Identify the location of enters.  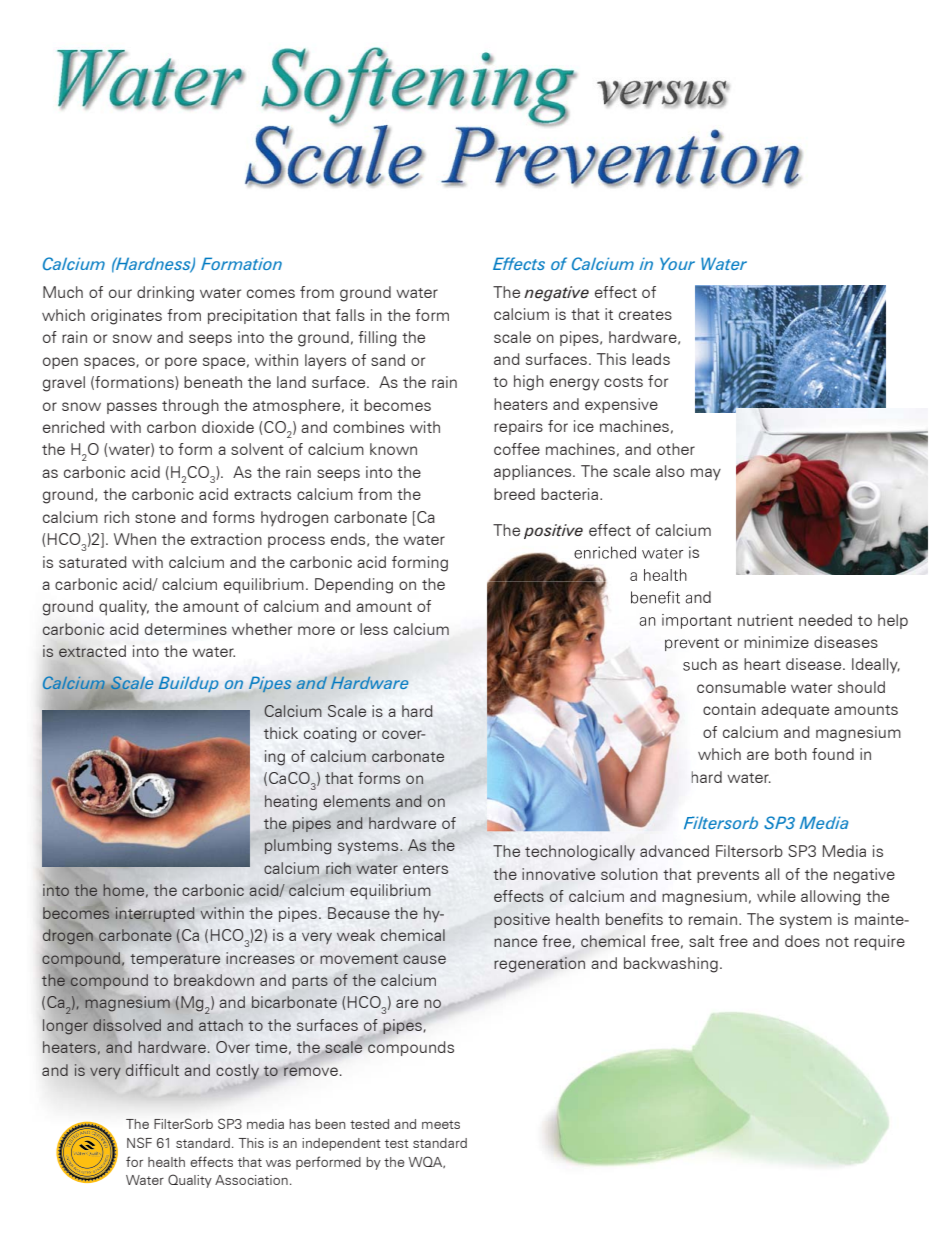
(425, 869).
